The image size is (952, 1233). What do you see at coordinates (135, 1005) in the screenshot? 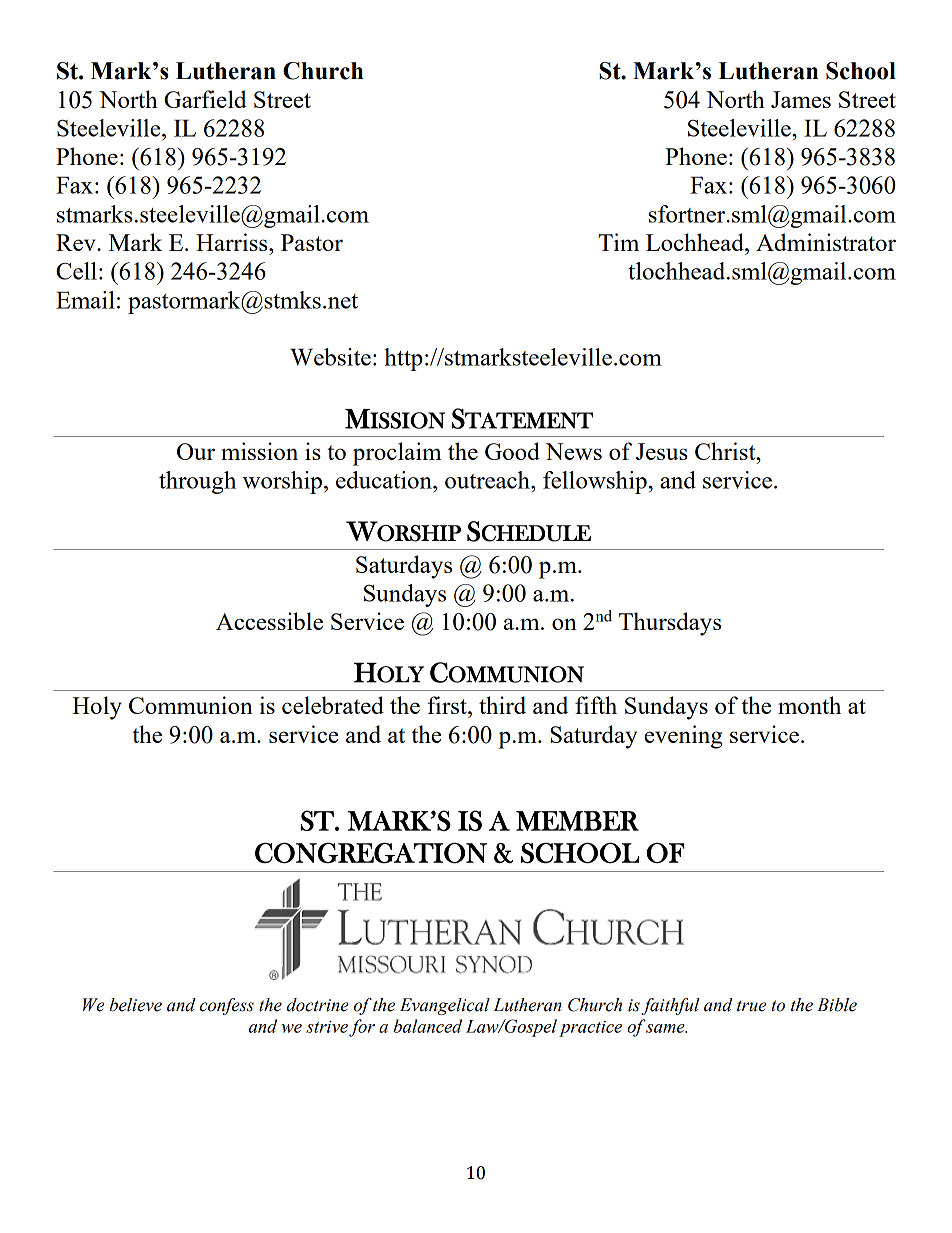
I see `believe` at bounding box center [135, 1005].
